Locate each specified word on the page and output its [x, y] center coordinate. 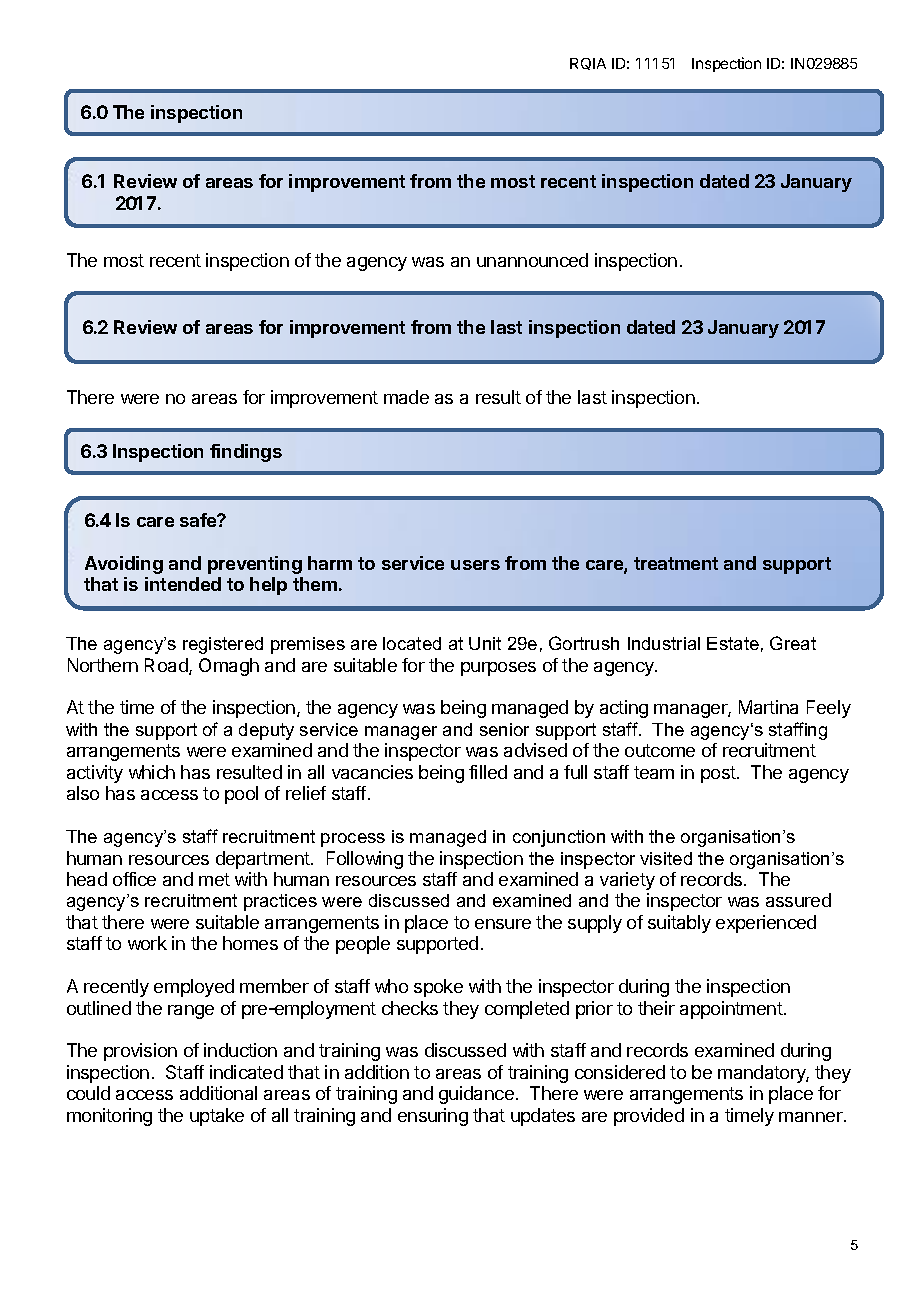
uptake [217, 1117]
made [406, 397]
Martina [768, 707]
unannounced [532, 260]
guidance [476, 1095]
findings [246, 453]
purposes [498, 669]
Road [167, 666]
